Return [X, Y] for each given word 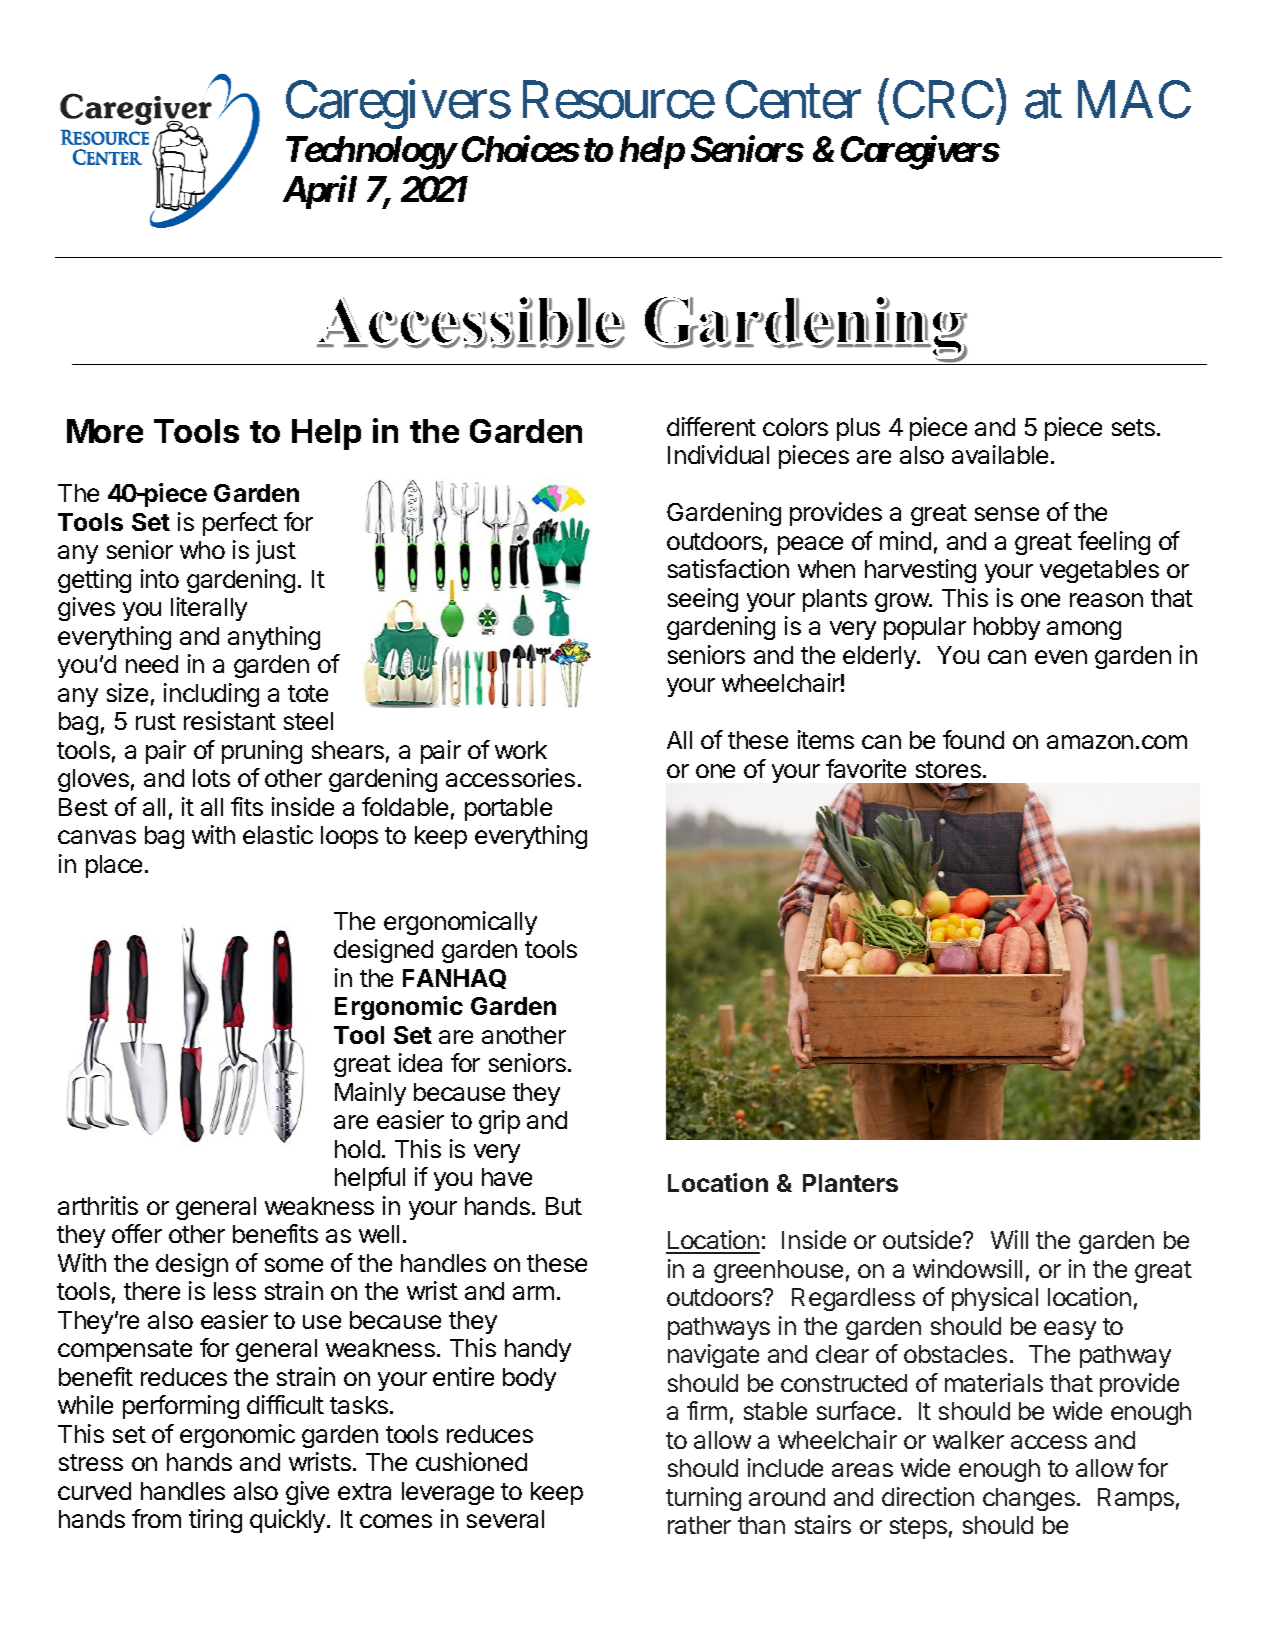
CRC [943, 100]
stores [950, 769]
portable [508, 809]
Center [793, 100]
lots [211, 778]
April [320, 192]
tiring [215, 1521]
